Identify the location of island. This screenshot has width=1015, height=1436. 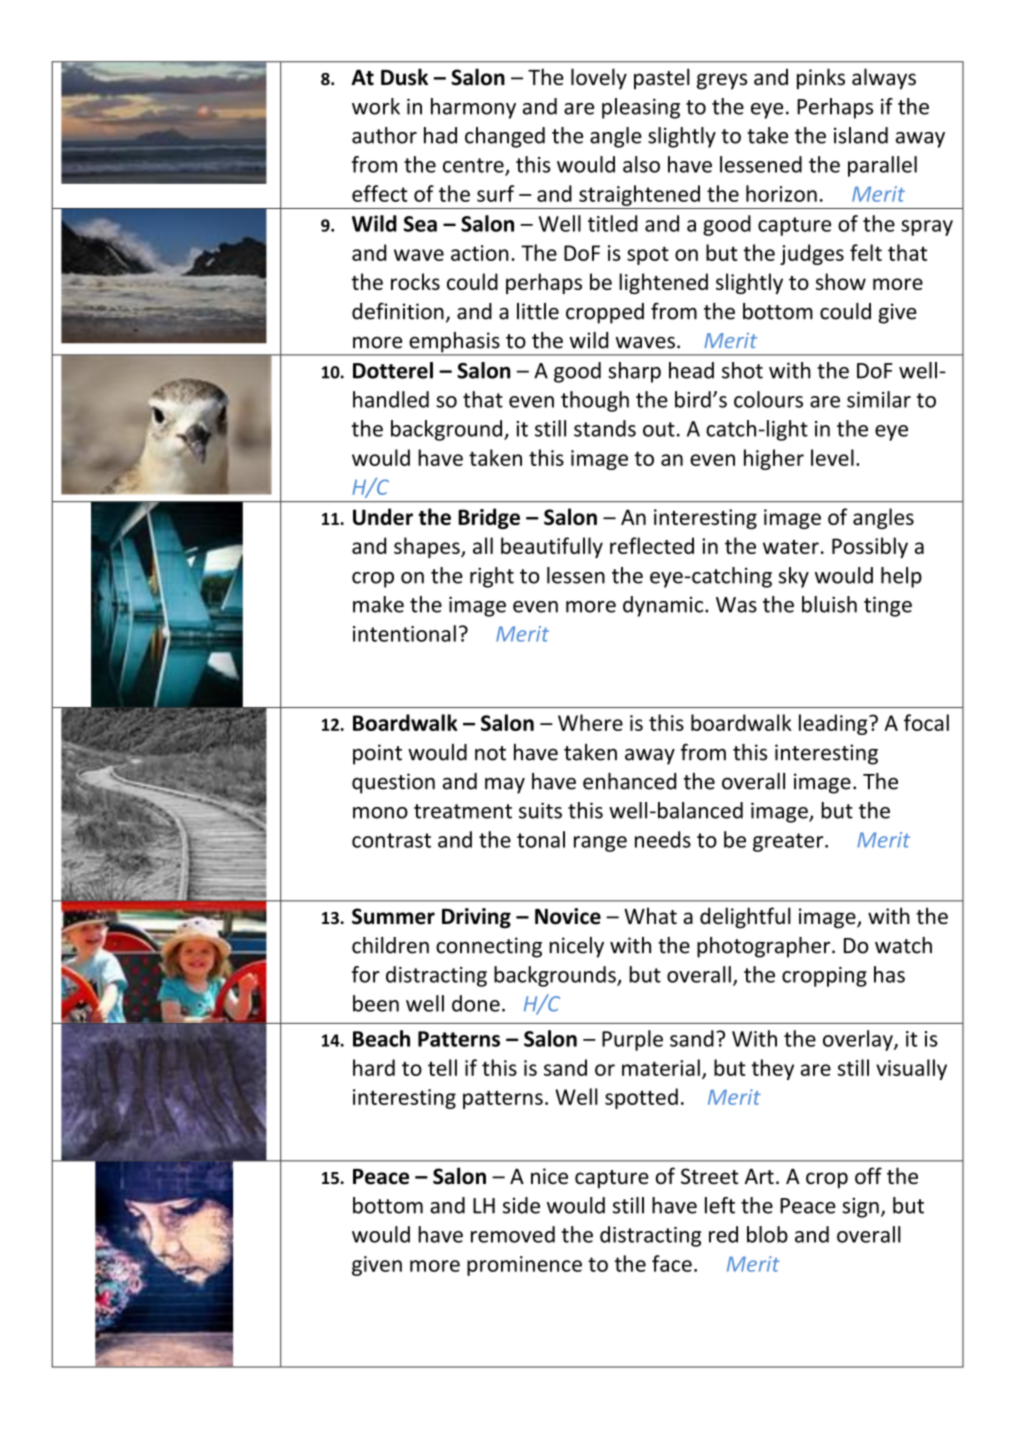
(861, 135).
